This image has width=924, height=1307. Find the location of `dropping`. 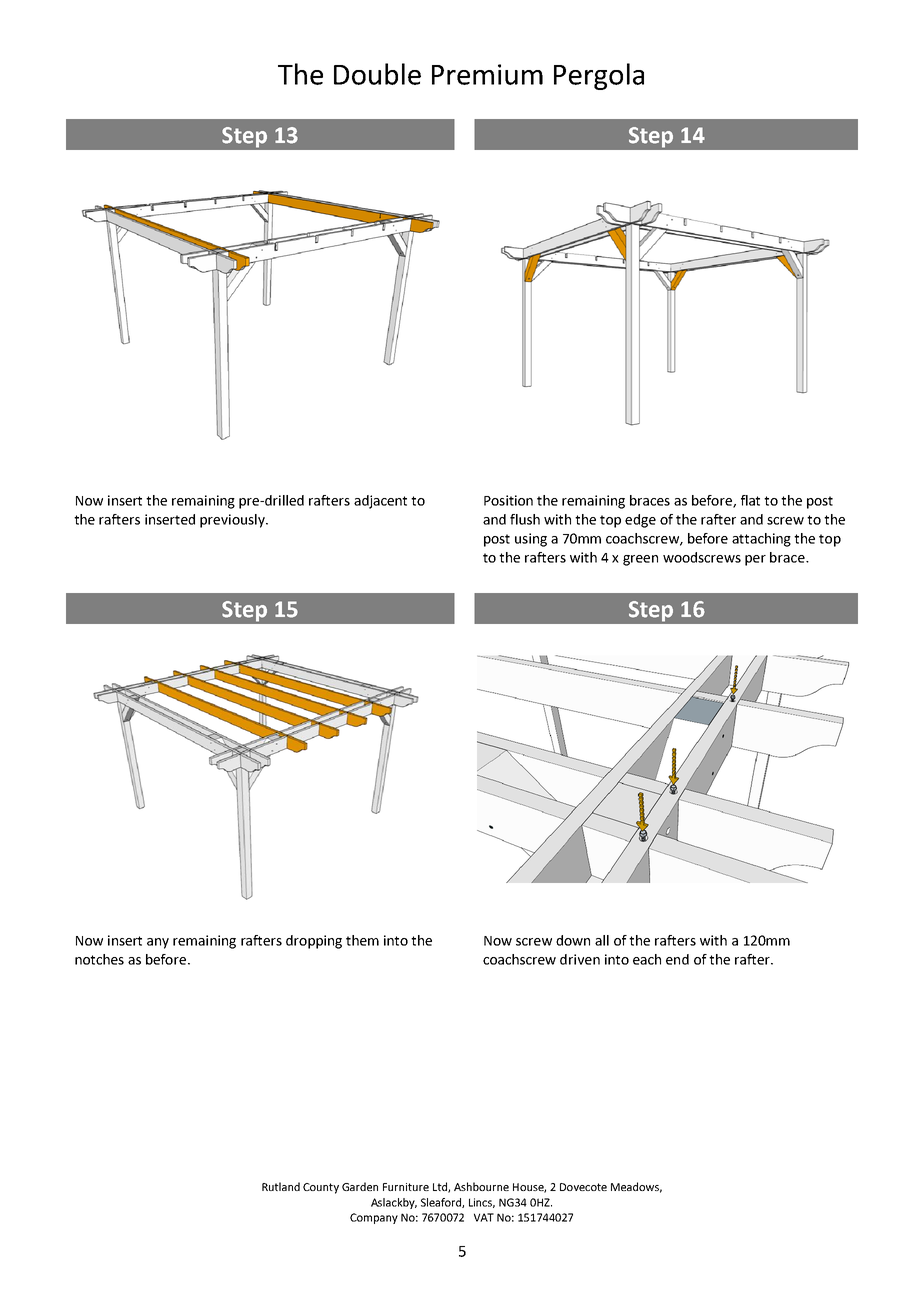

dropping is located at coordinates (314, 942).
